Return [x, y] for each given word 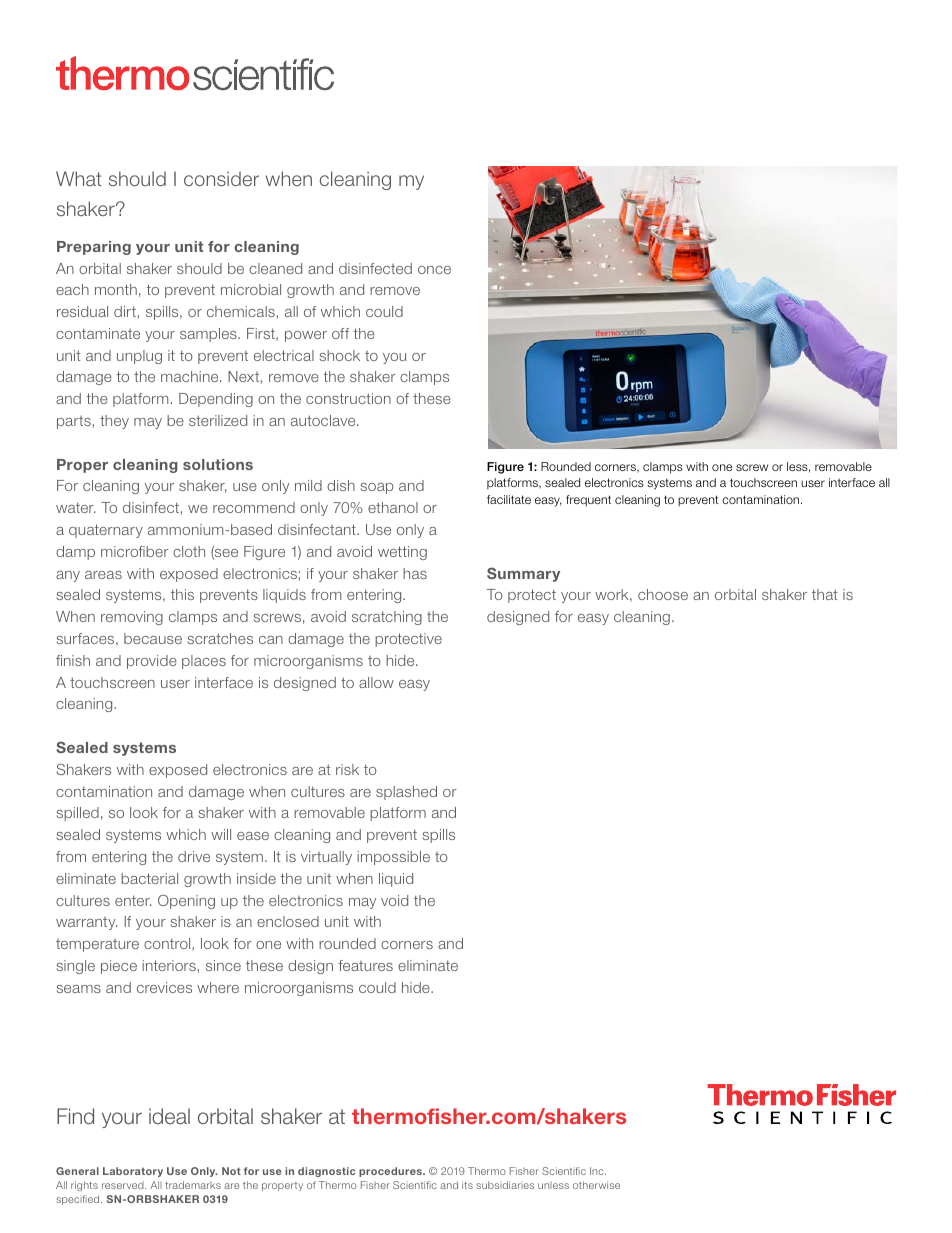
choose [663, 594]
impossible [393, 858]
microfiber [135, 551]
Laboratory [133, 1172]
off [340, 333]
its [467, 1185]
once [434, 270]
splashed [406, 793]
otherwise [596, 1185]
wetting [402, 553]
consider [221, 178]
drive [194, 856]
